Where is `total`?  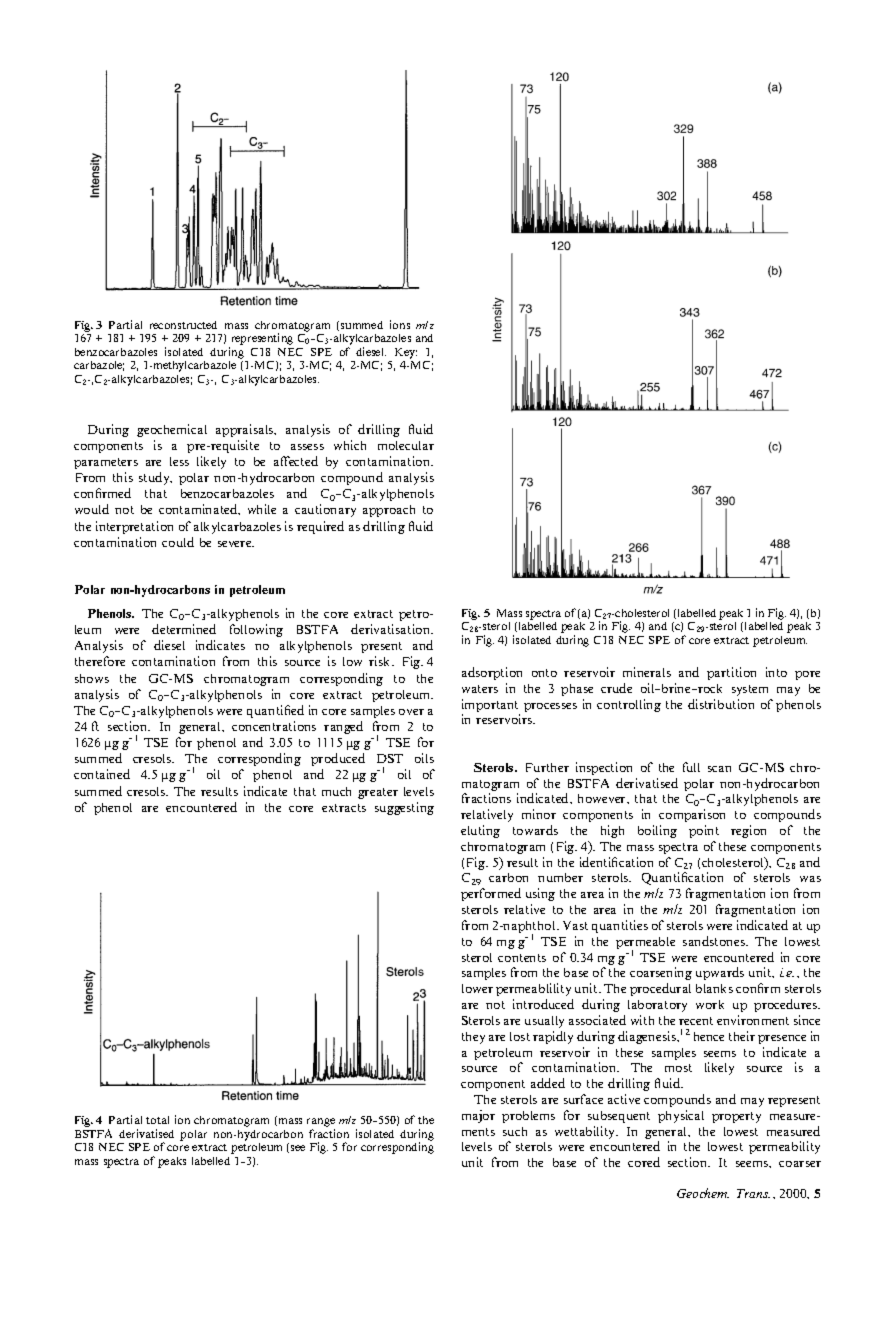 total is located at coordinates (157, 1120).
